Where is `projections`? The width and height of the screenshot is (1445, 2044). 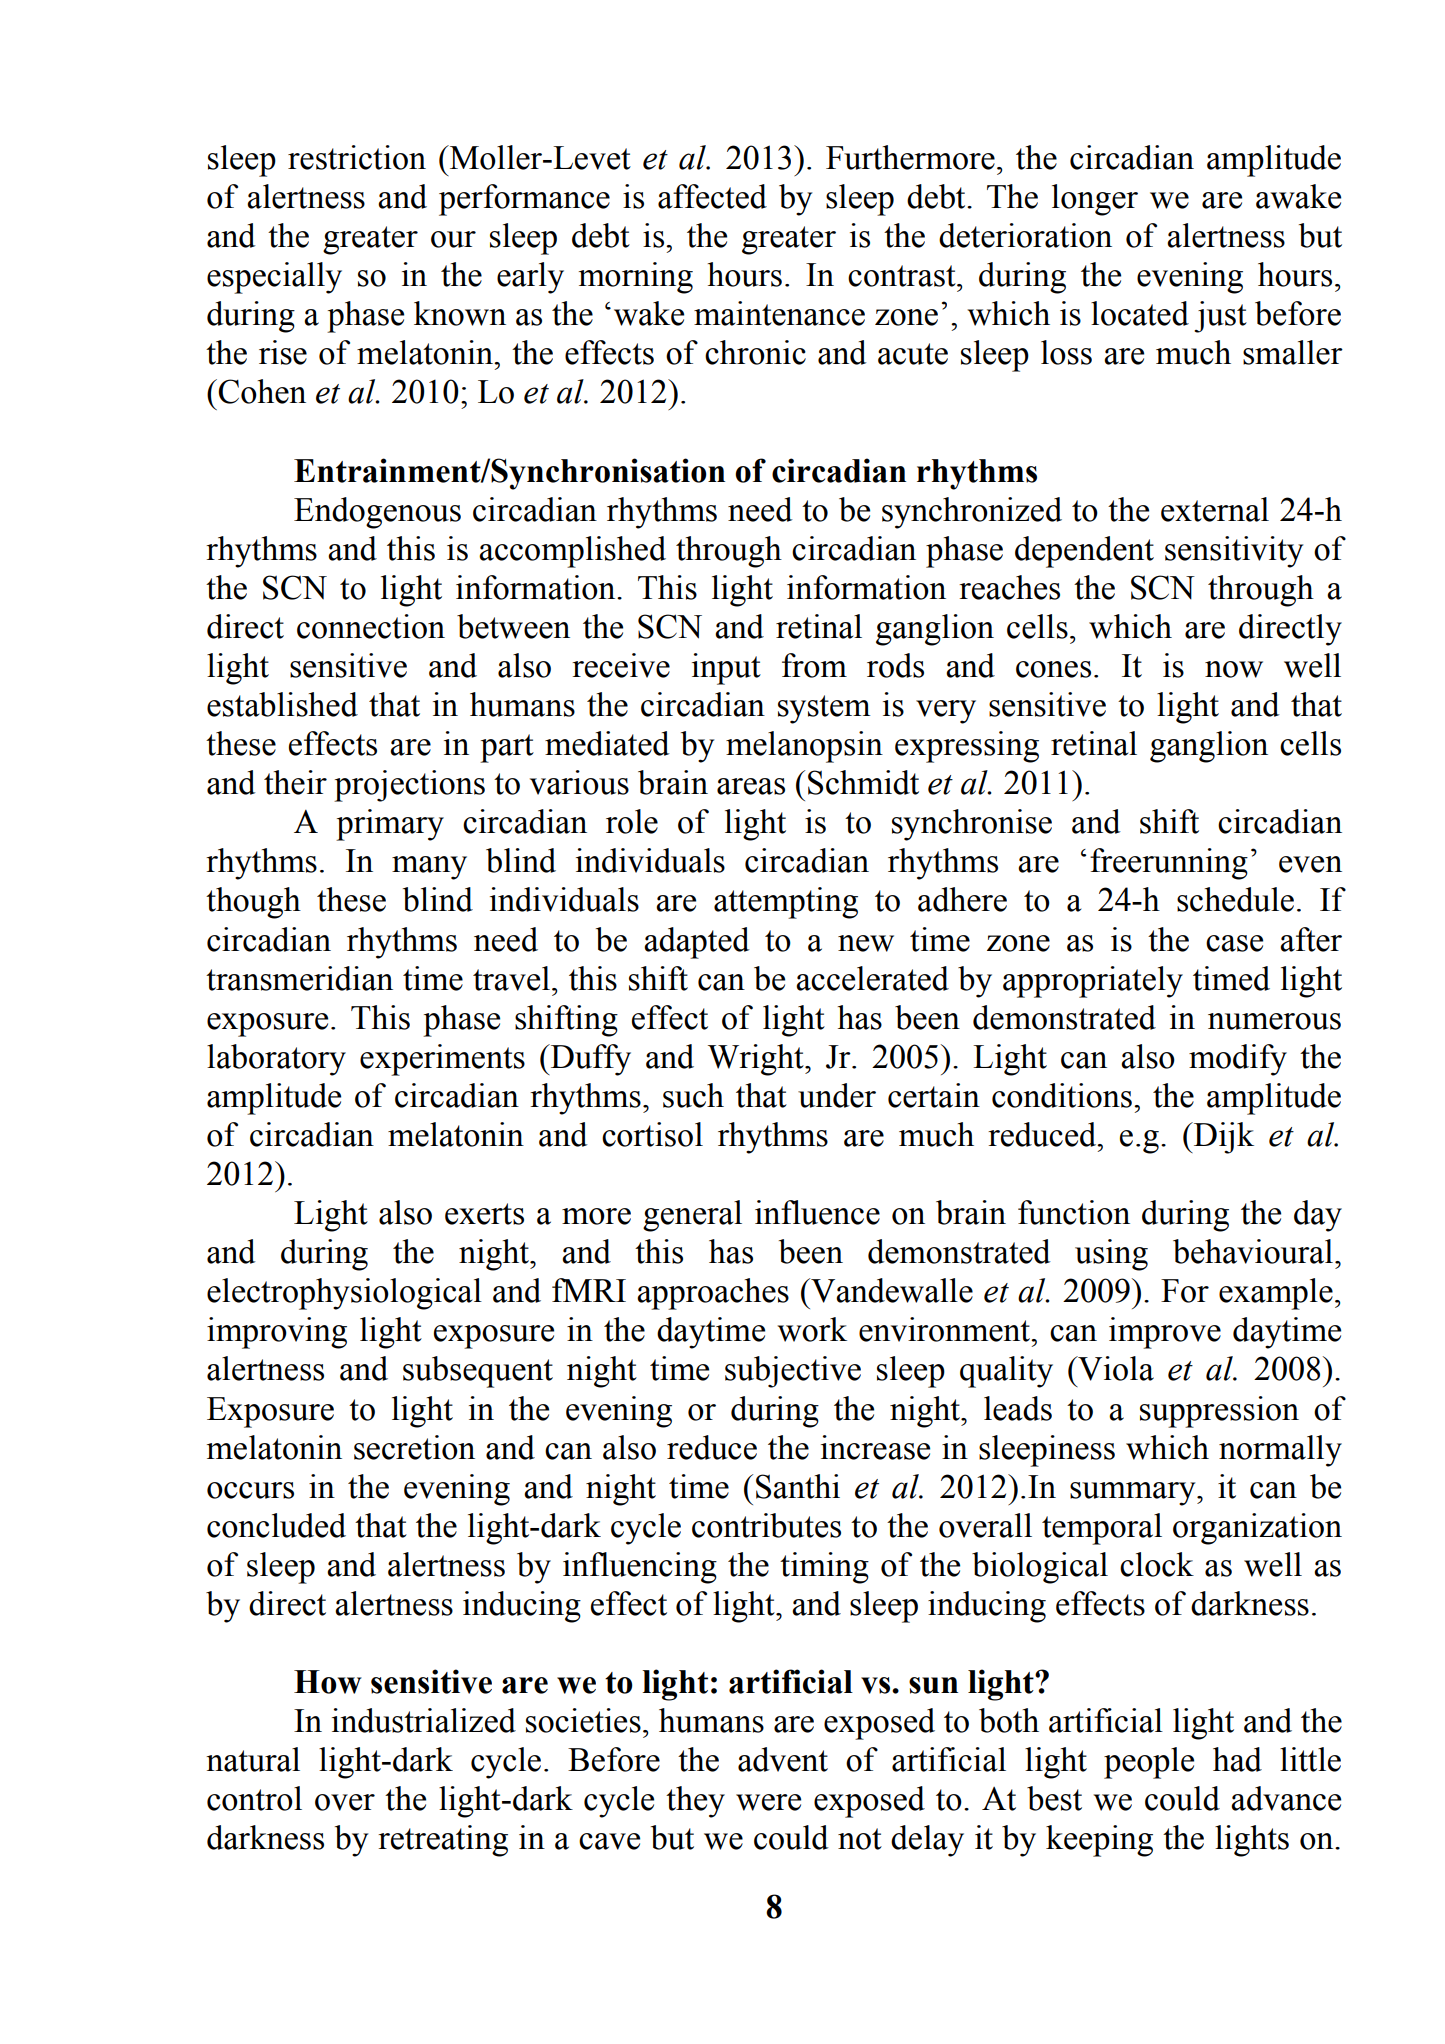 projections is located at coordinates (409, 786).
